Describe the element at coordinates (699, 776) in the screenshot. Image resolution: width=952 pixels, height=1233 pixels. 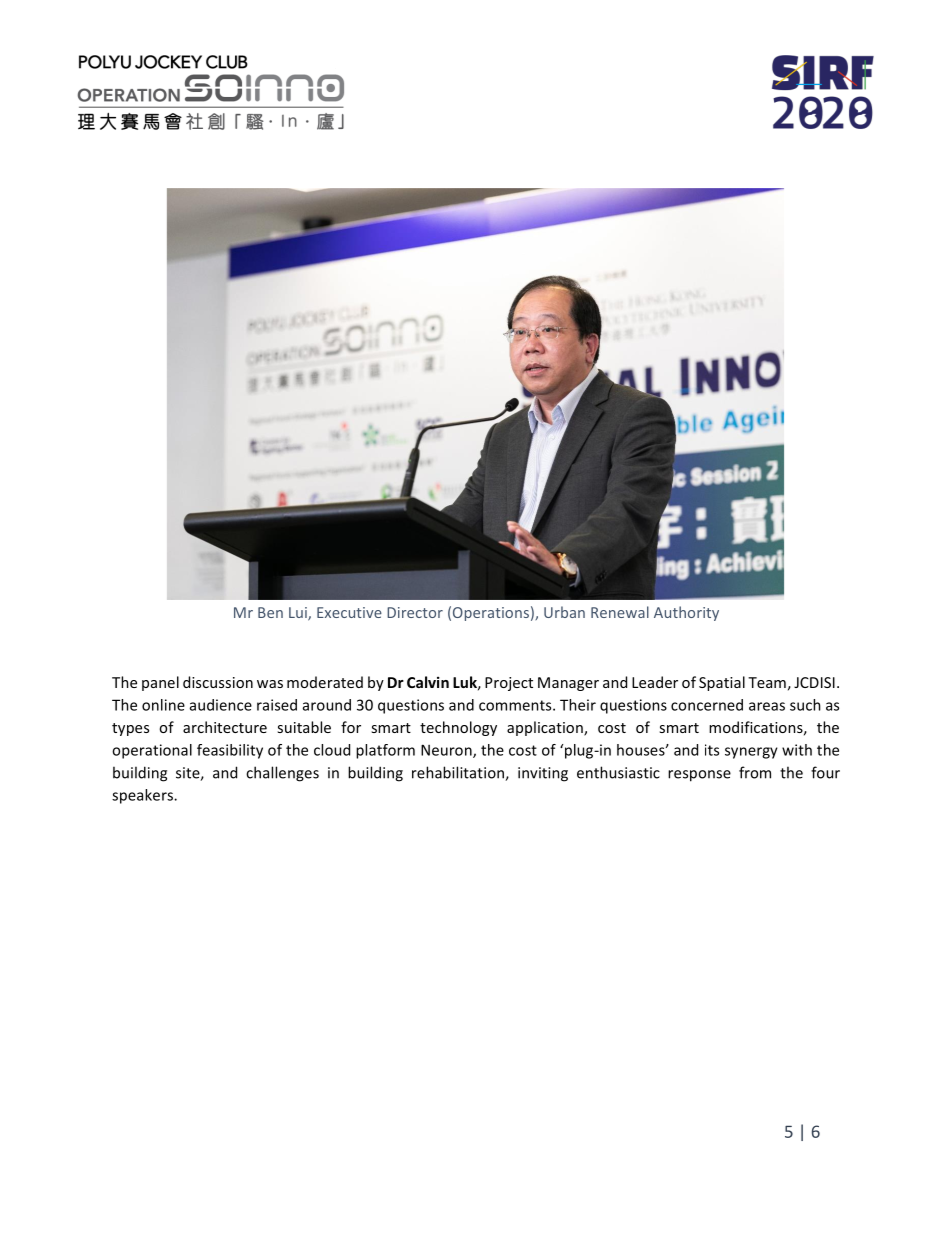
I see `response` at that location.
